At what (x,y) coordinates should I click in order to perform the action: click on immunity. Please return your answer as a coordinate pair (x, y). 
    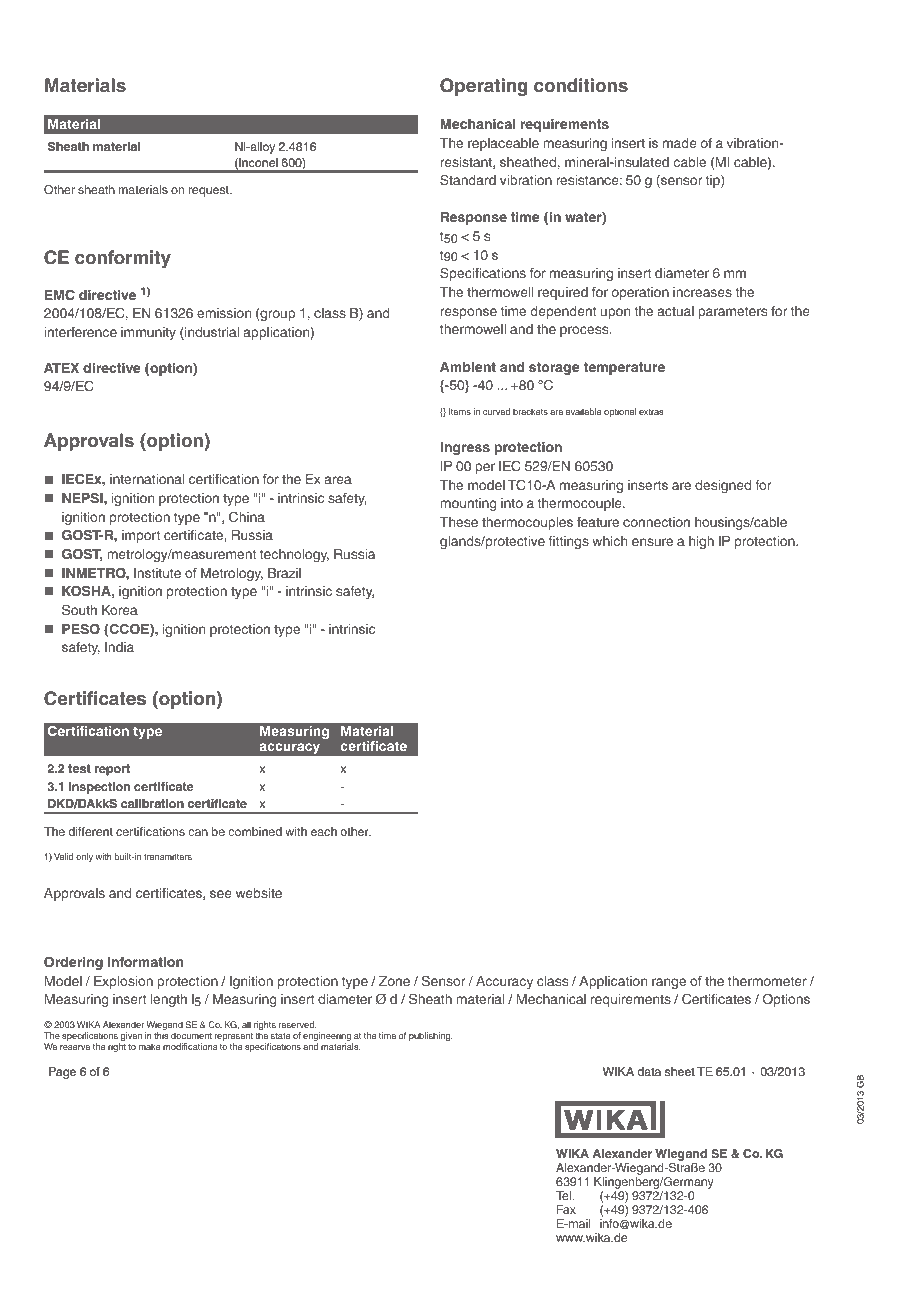
    Looking at the image, I should click on (148, 333).
